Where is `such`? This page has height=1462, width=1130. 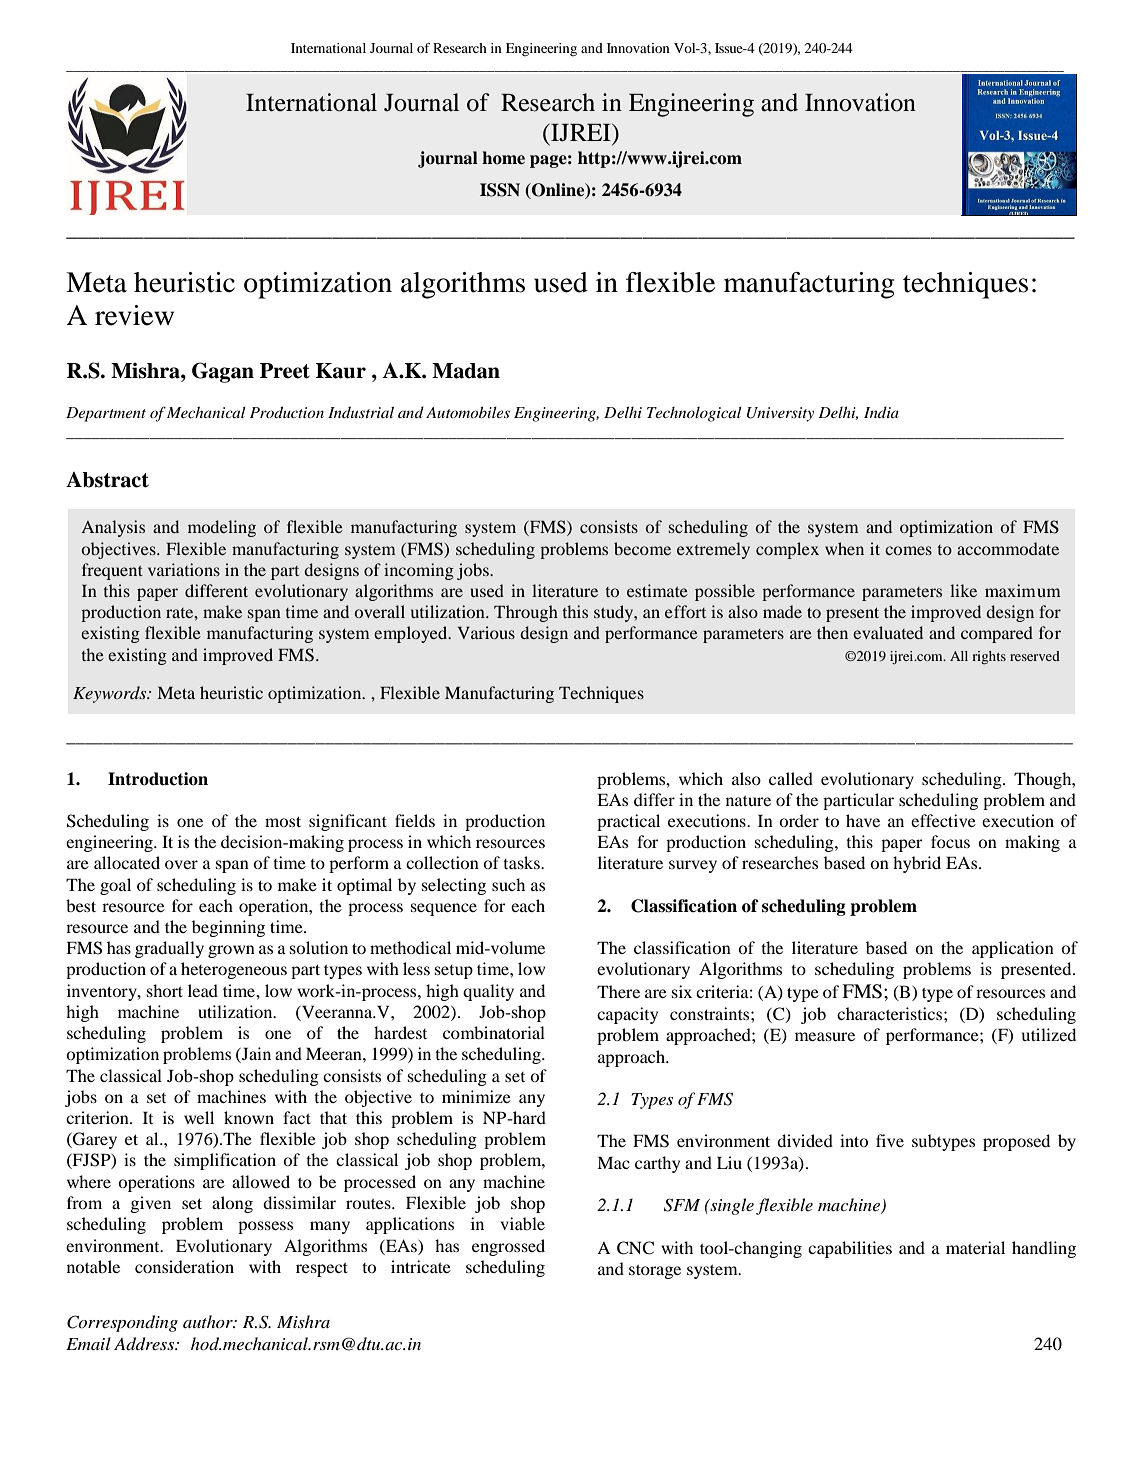
such is located at coordinates (508, 884).
